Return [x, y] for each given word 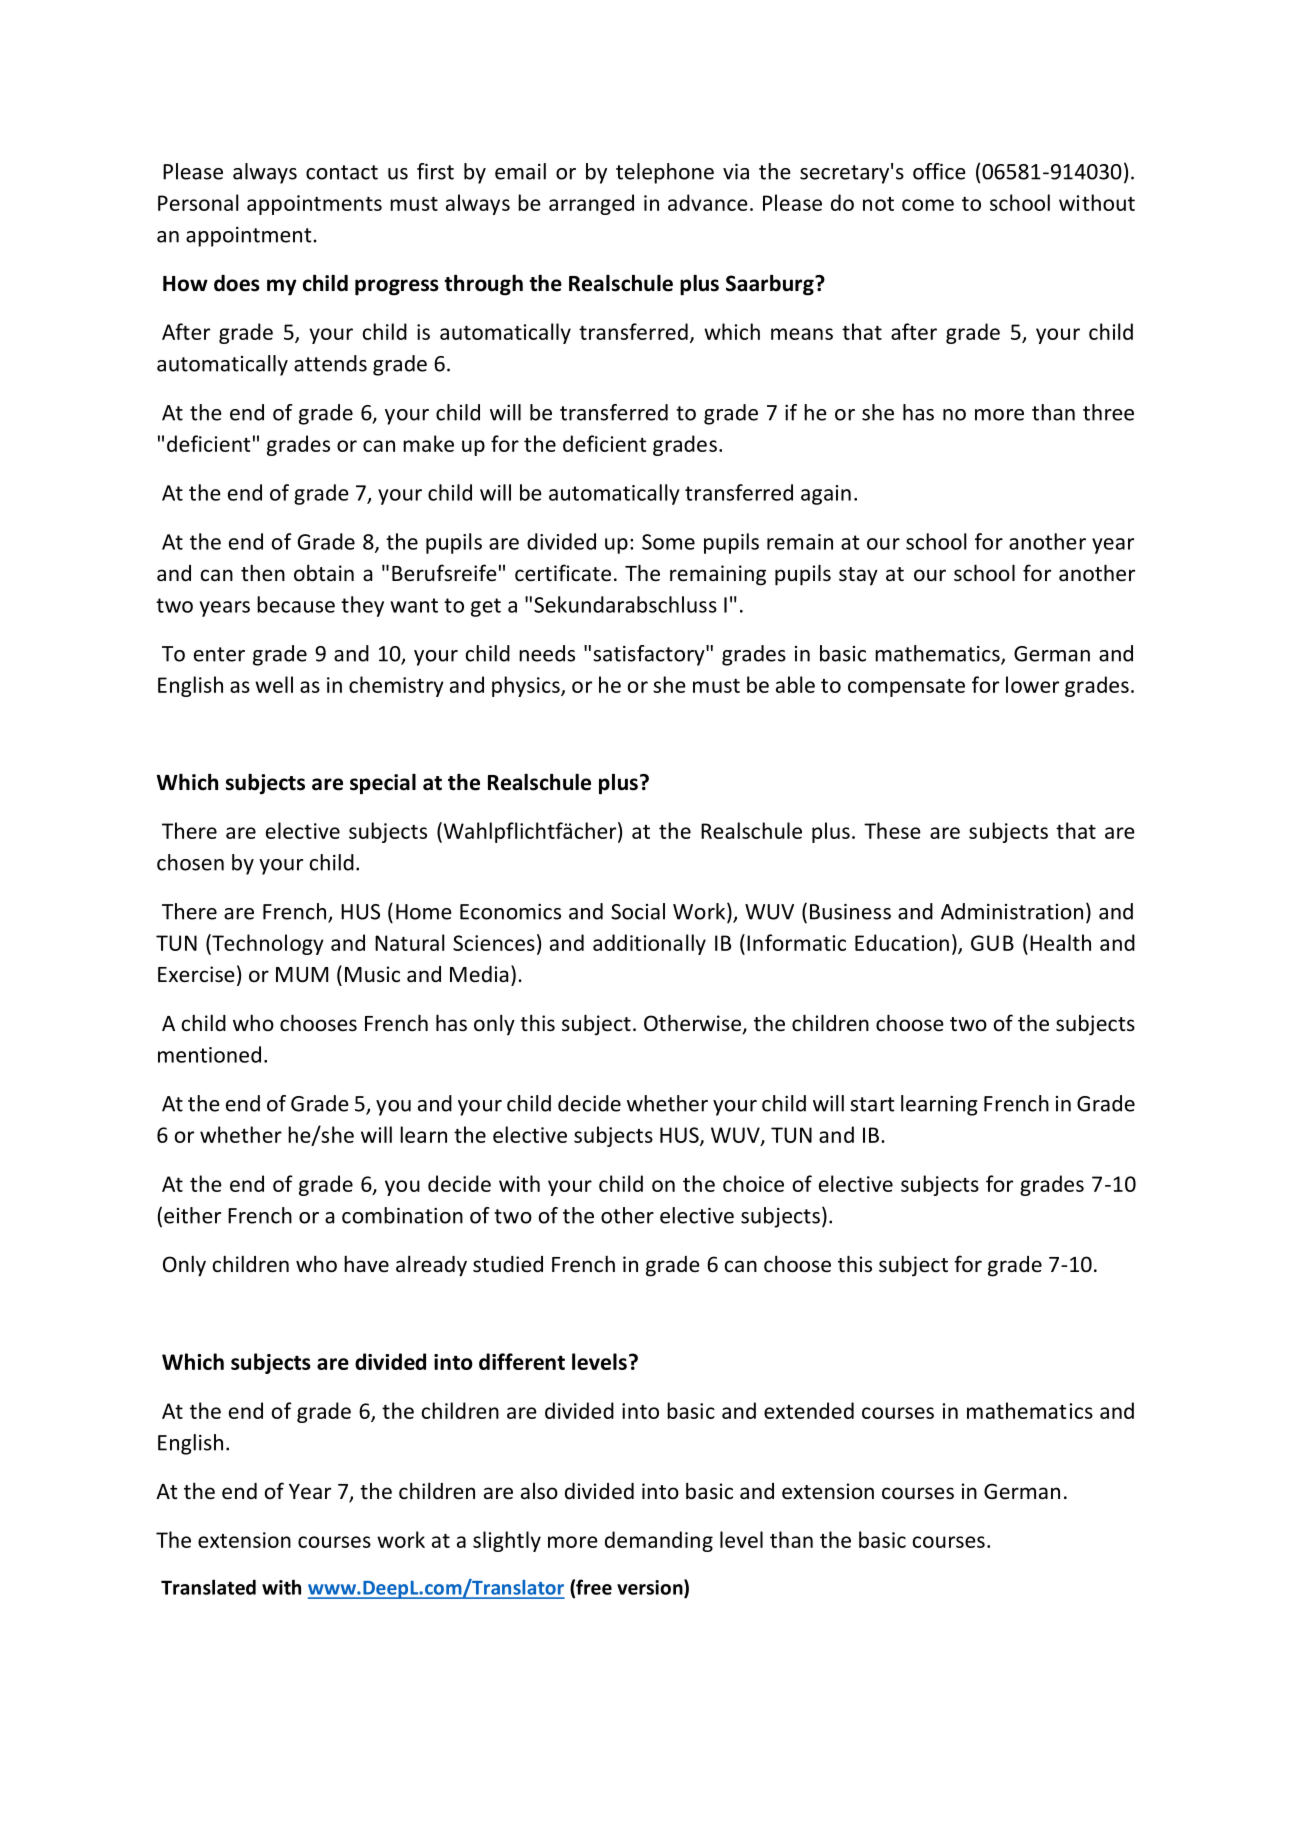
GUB [992, 943]
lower [1032, 684]
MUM [302, 975]
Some [668, 542]
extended [809, 1410]
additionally [649, 944]
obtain [324, 573]
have [366, 1263]
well [274, 684]
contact [342, 172]
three [1108, 412]
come [928, 205]
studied [508, 1264]
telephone [665, 173]
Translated [208, 1587]
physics [527, 686]
